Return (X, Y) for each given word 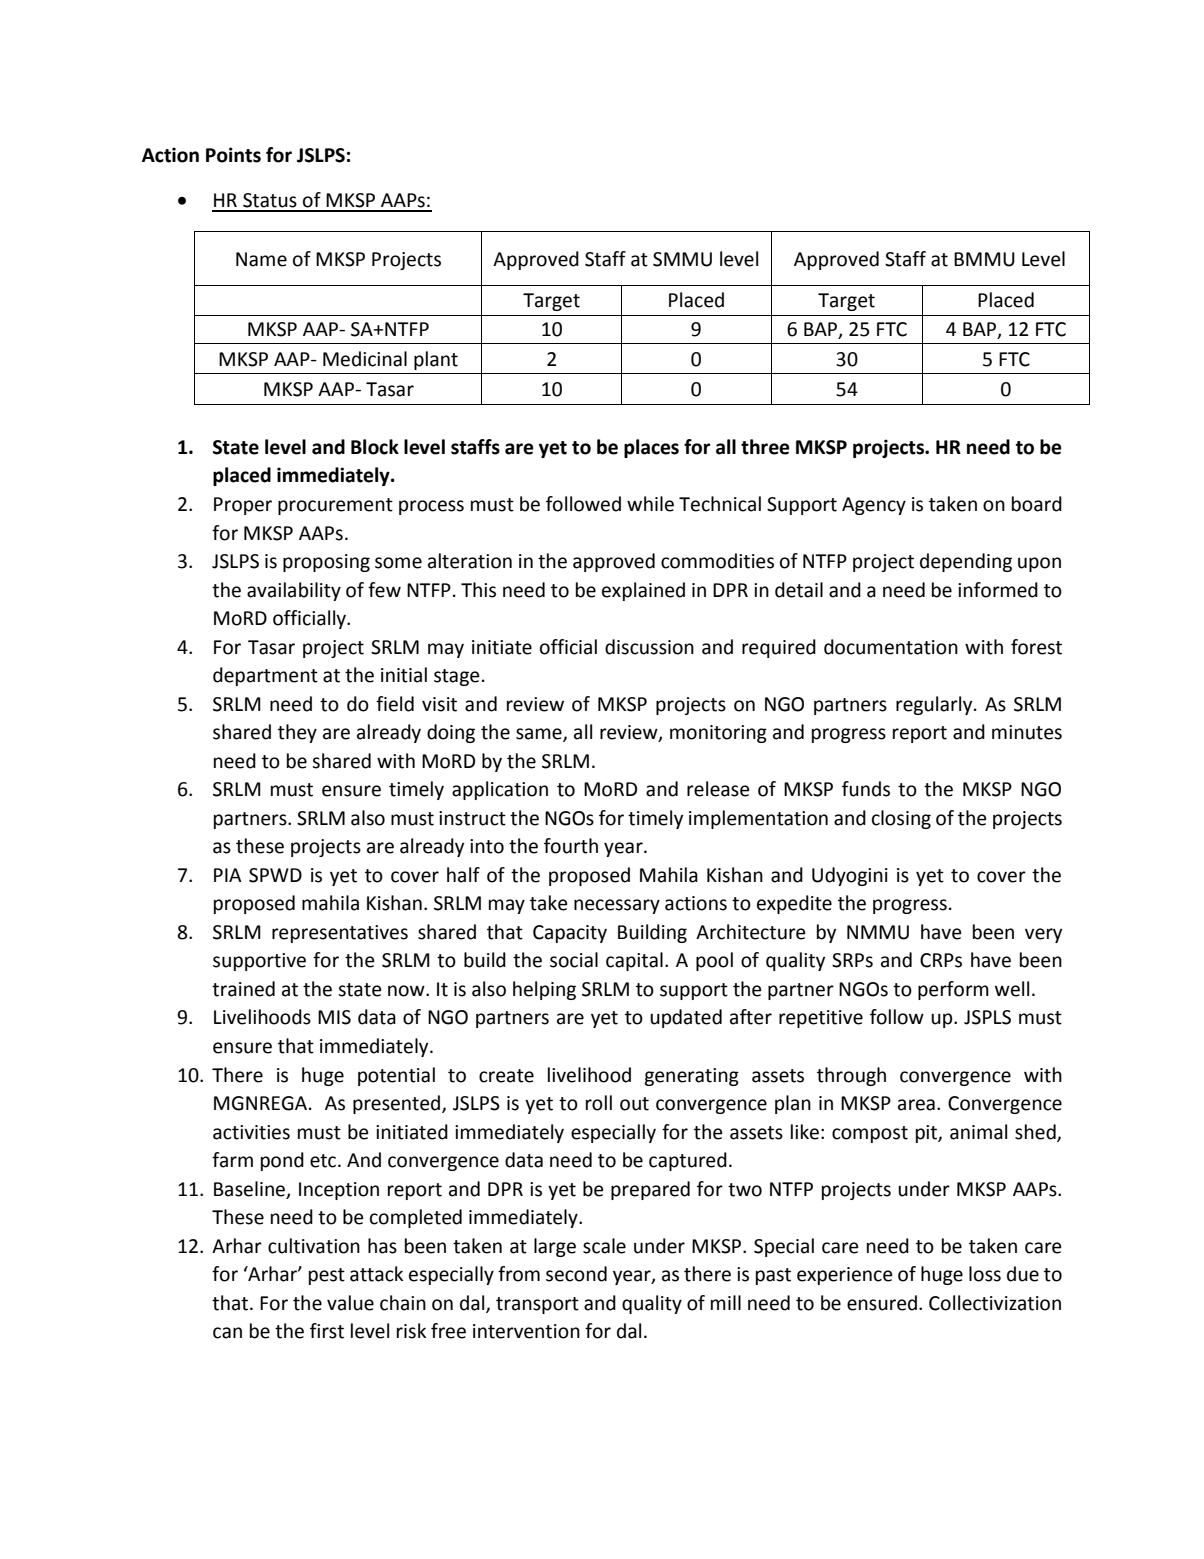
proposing (326, 563)
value (350, 1303)
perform (953, 990)
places (651, 448)
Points (233, 155)
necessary (617, 906)
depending (966, 562)
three (765, 447)
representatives (340, 934)
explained (643, 591)
